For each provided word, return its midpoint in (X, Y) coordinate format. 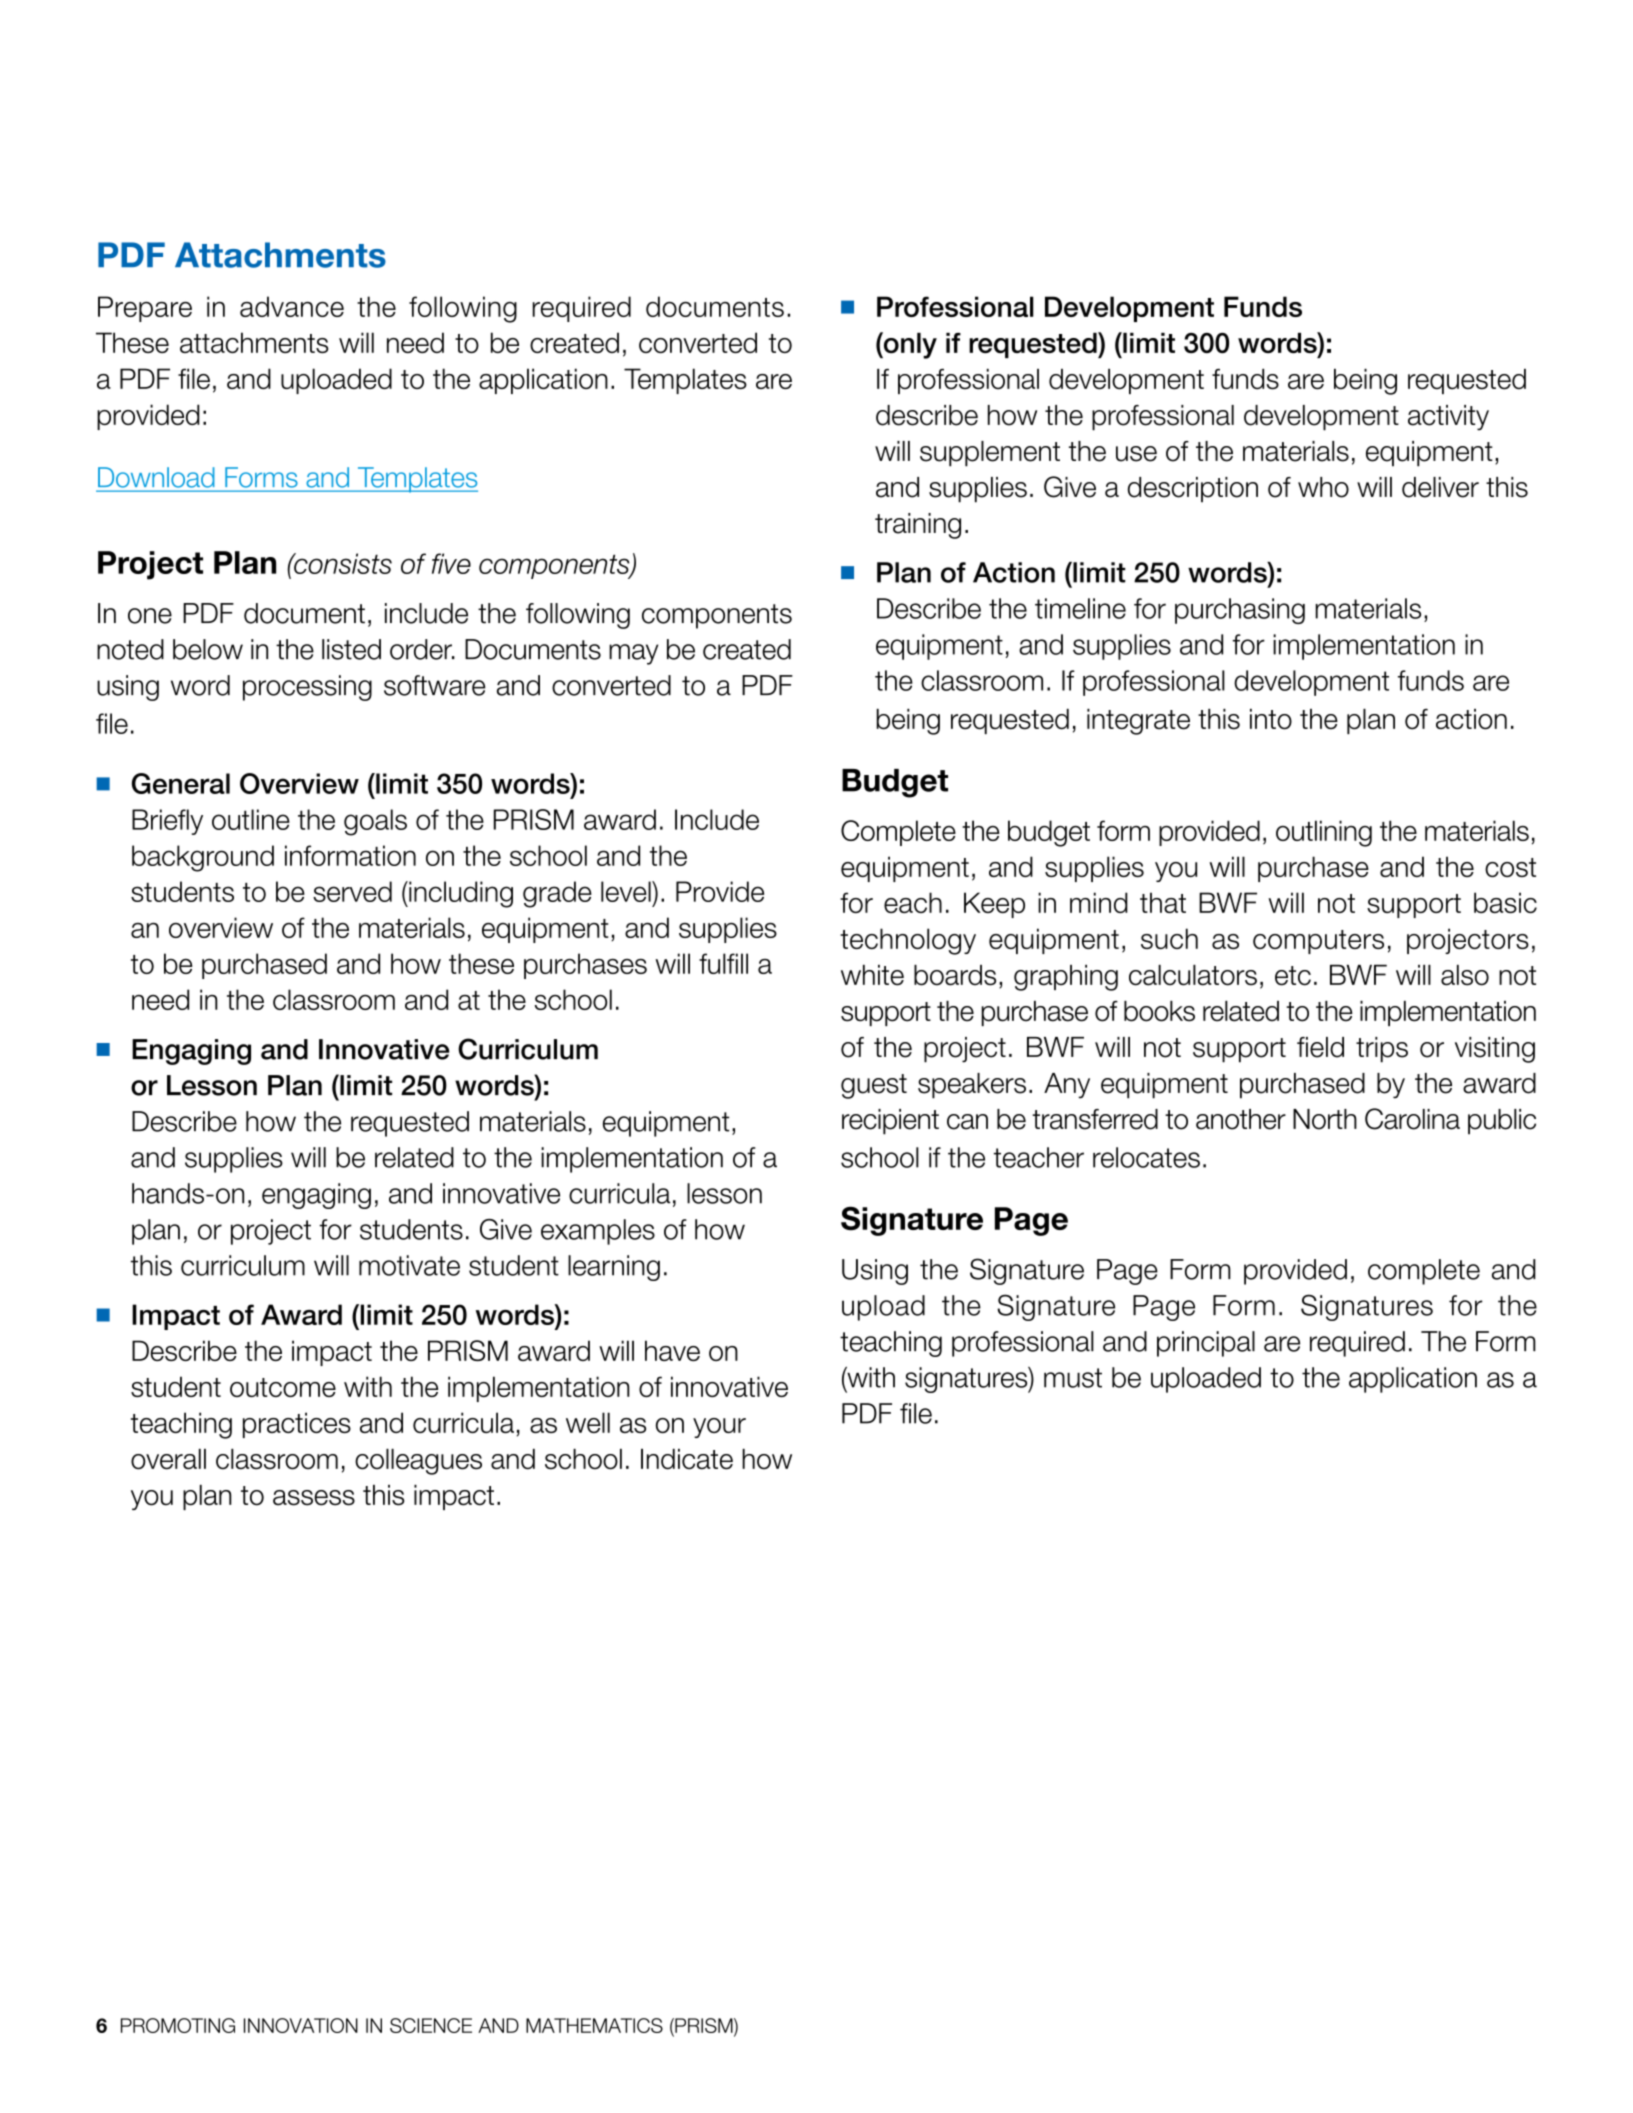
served (352, 891)
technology (908, 941)
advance (292, 306)
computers (1318, 942)
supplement (990, 454)
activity (1448, 418)
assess (314, 1498)
